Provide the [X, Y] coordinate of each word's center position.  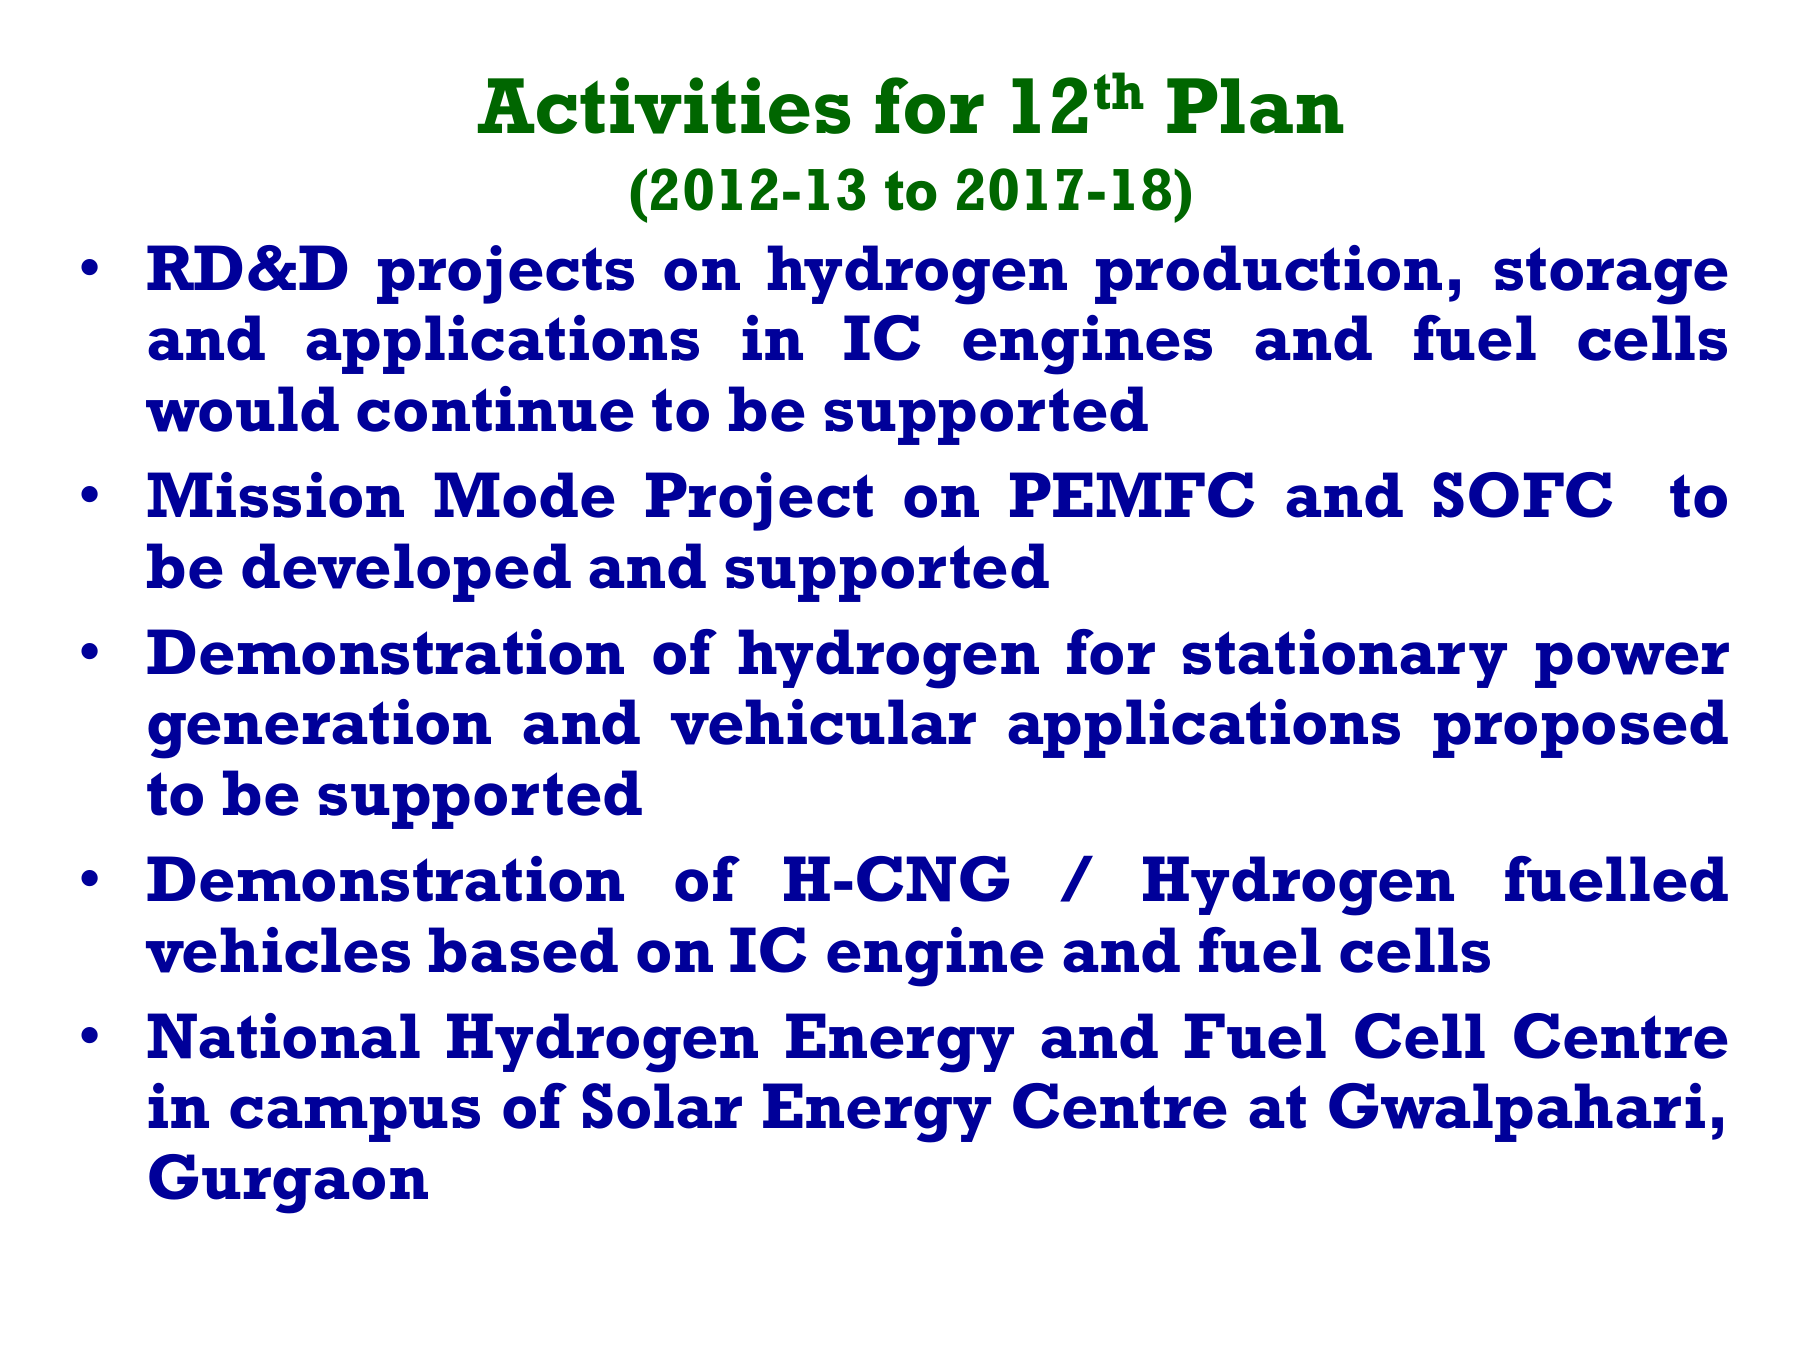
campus [355, 1119]
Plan [1255, 106]
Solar [662, 1106]
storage [1611, 276]
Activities [664, 105]
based [523, 950]
